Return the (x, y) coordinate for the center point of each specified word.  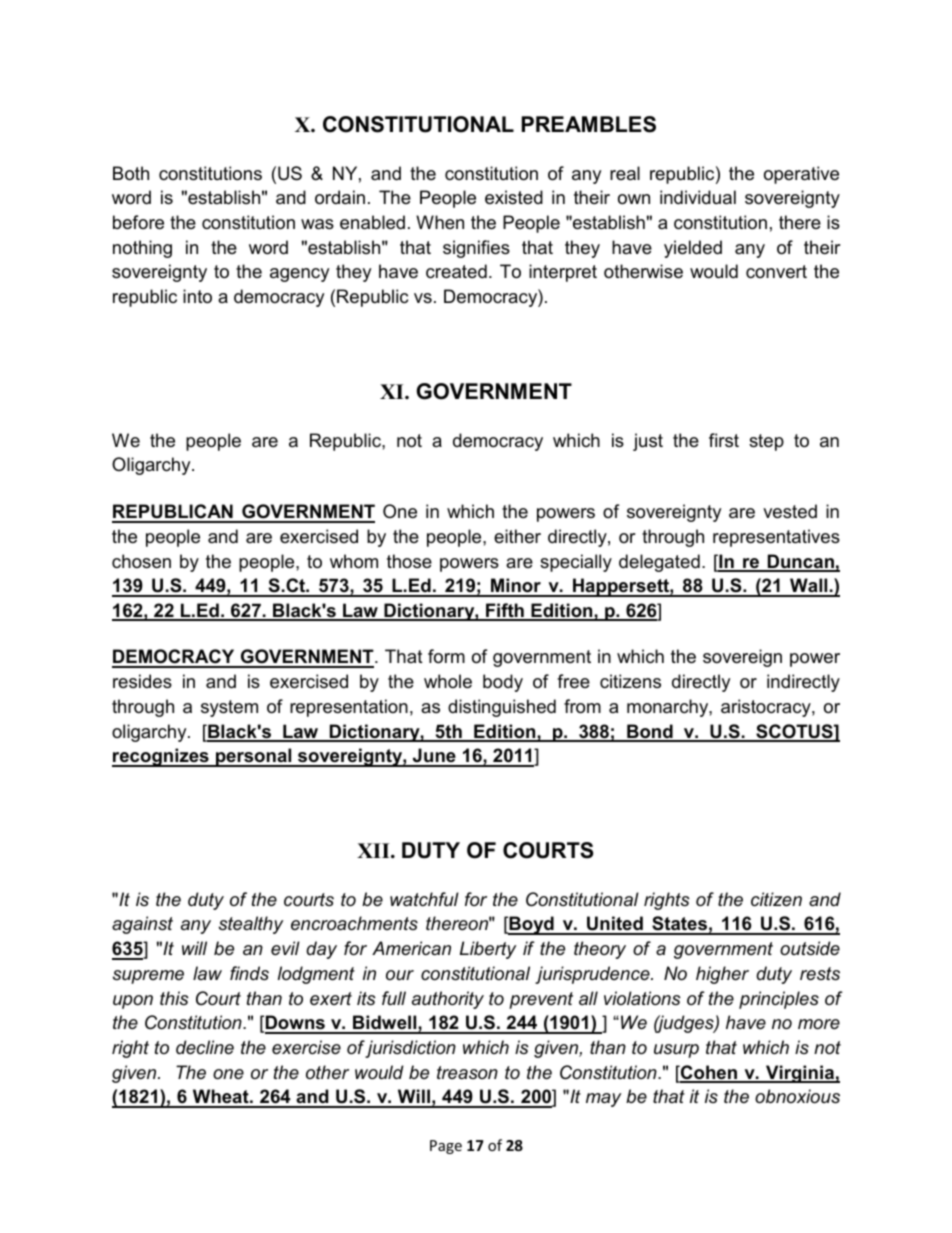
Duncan (801, 562)
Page (446, 1147)
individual (698, 197)
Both (131, 173)
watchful (424, 899)
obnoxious (797, 1096)
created (456, 271)
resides (142, 681)
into (197, 296)
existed (514, 197)
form (446, 656)
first (724, 440)
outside (810, 948)
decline (205, 1047)
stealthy (251, 925)
